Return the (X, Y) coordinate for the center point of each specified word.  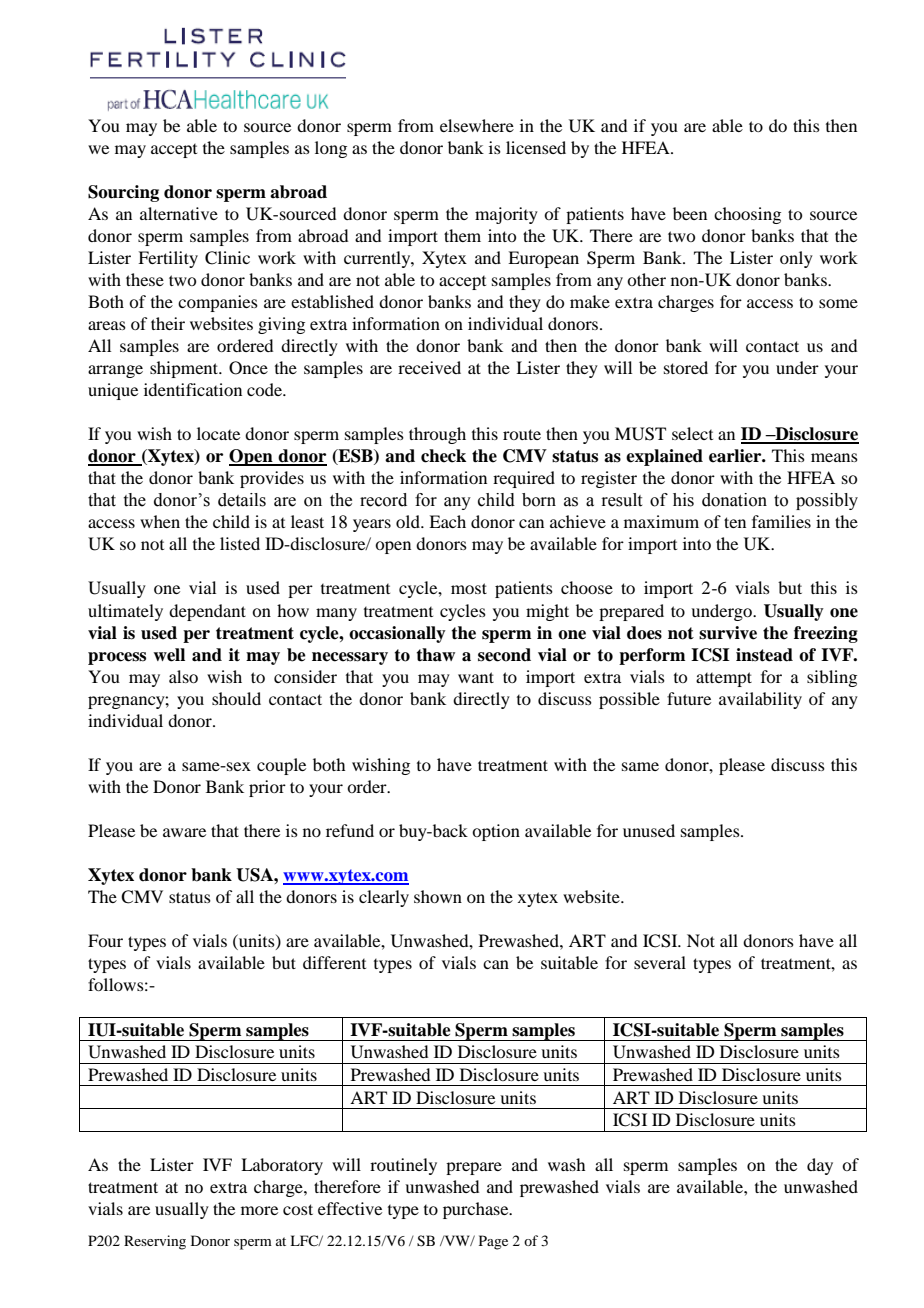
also (183, 676)
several (660, 962)
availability (760, 700)
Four (105, 940)
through (437, 435)
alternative (179, 213)
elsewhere (477, 125)
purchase (477, 1210)
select (692, 433)
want (476, 677)
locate (218, 433)
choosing (747, 215)
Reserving (155, 1242)
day (820, 1166)
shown (438, 896)
